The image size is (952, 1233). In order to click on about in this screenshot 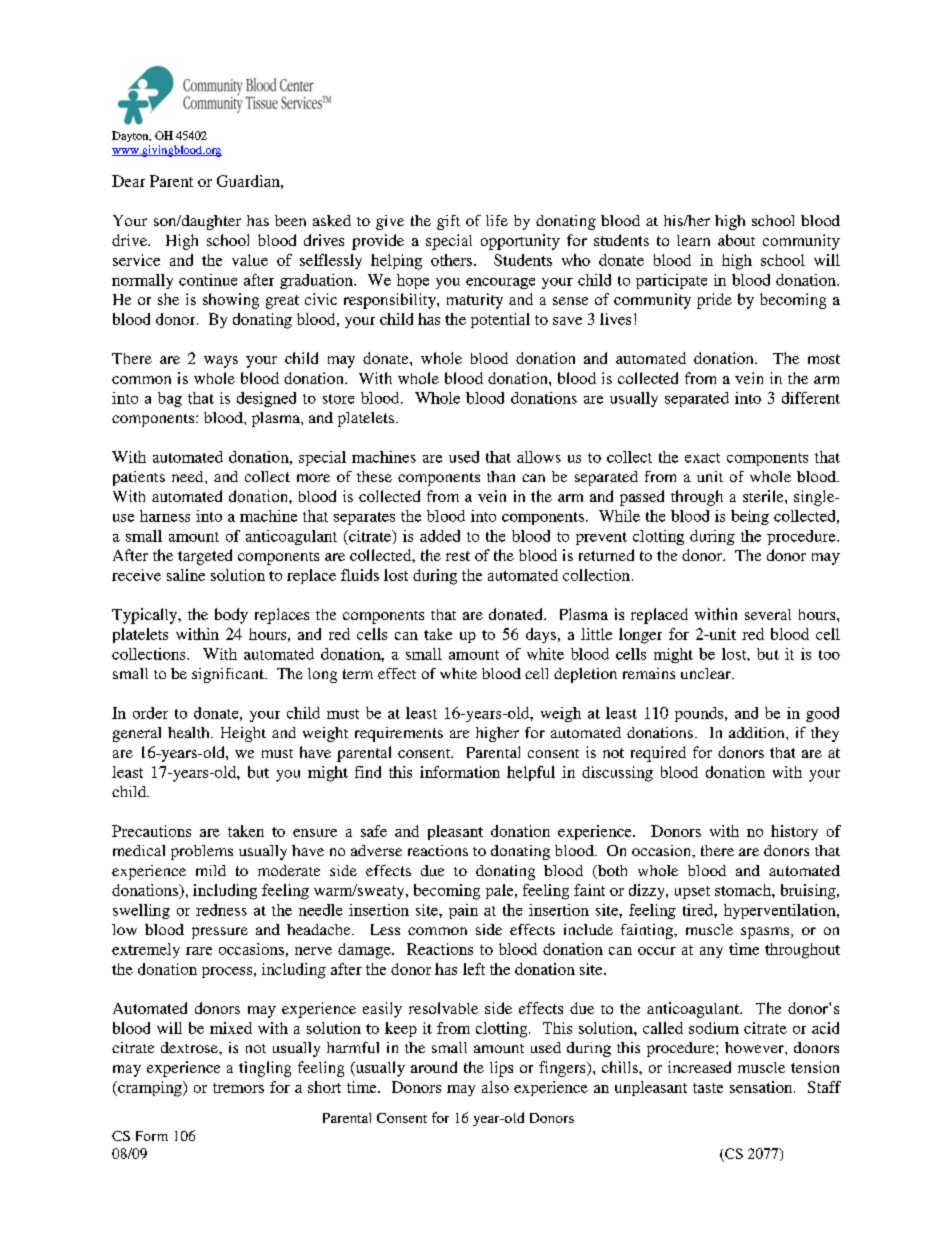, I will do `click(736, 240)`.
